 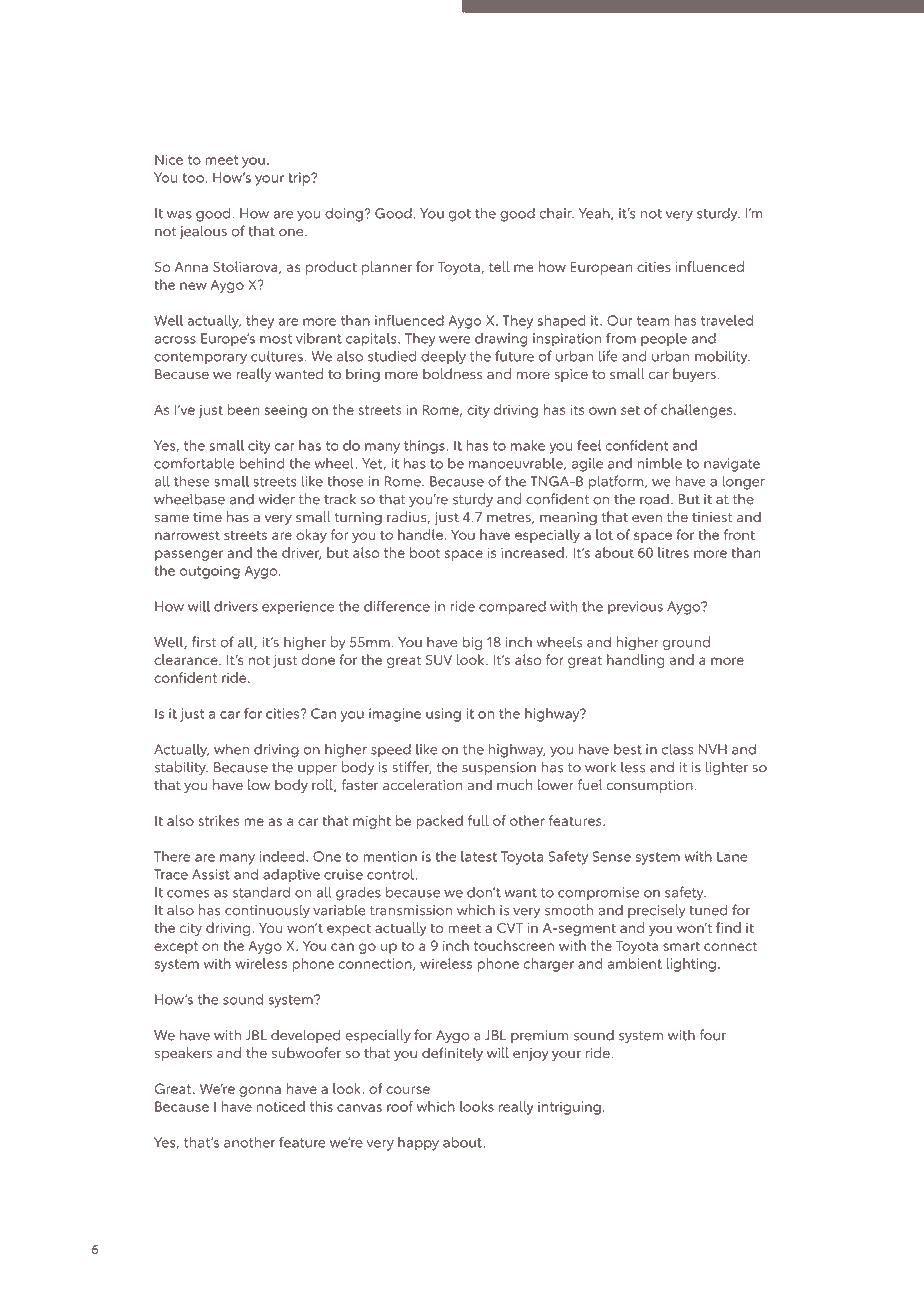 What do you see at coordinates (479, 856) in the screenshot?
I see `latest` at bounding box center [479, 856].
